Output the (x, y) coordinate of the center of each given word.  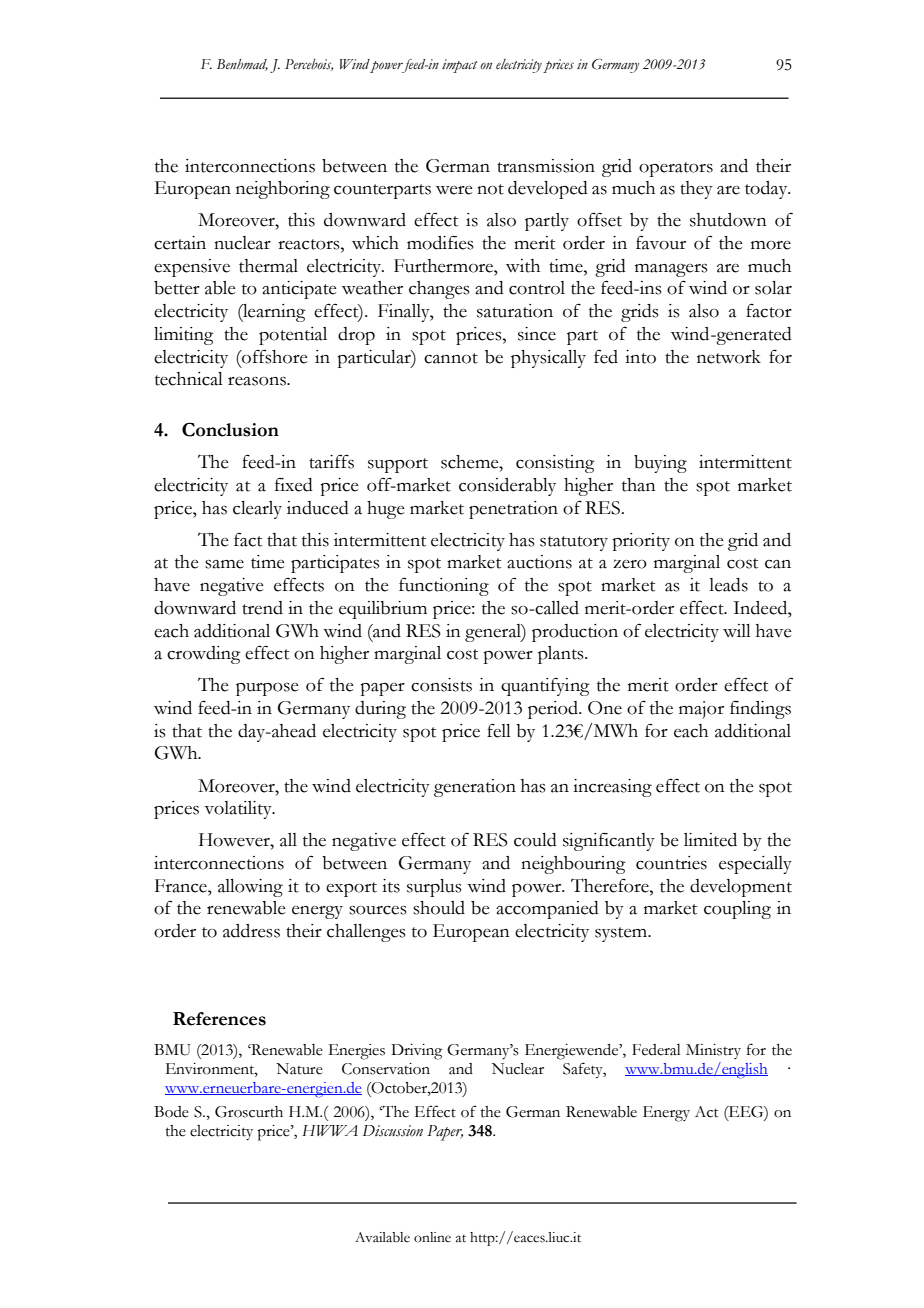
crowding (204, 655)
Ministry (713, 1051)
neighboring (283, 190)
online (432, 1237)
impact (459, 66)
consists (441, 685)
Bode (171, 1112)
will (737, 630)
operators (676, 169)
